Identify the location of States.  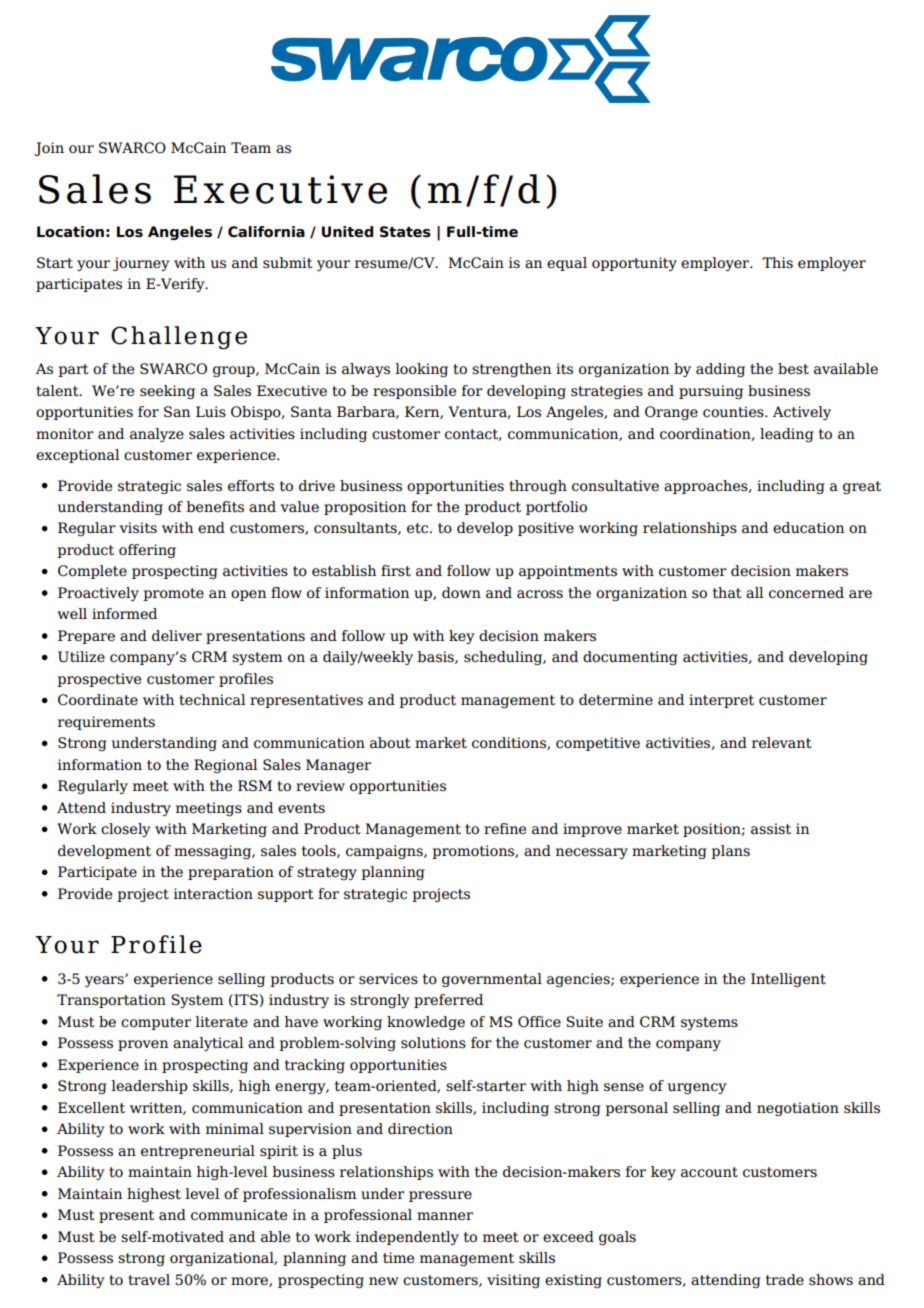
(405, 232).
